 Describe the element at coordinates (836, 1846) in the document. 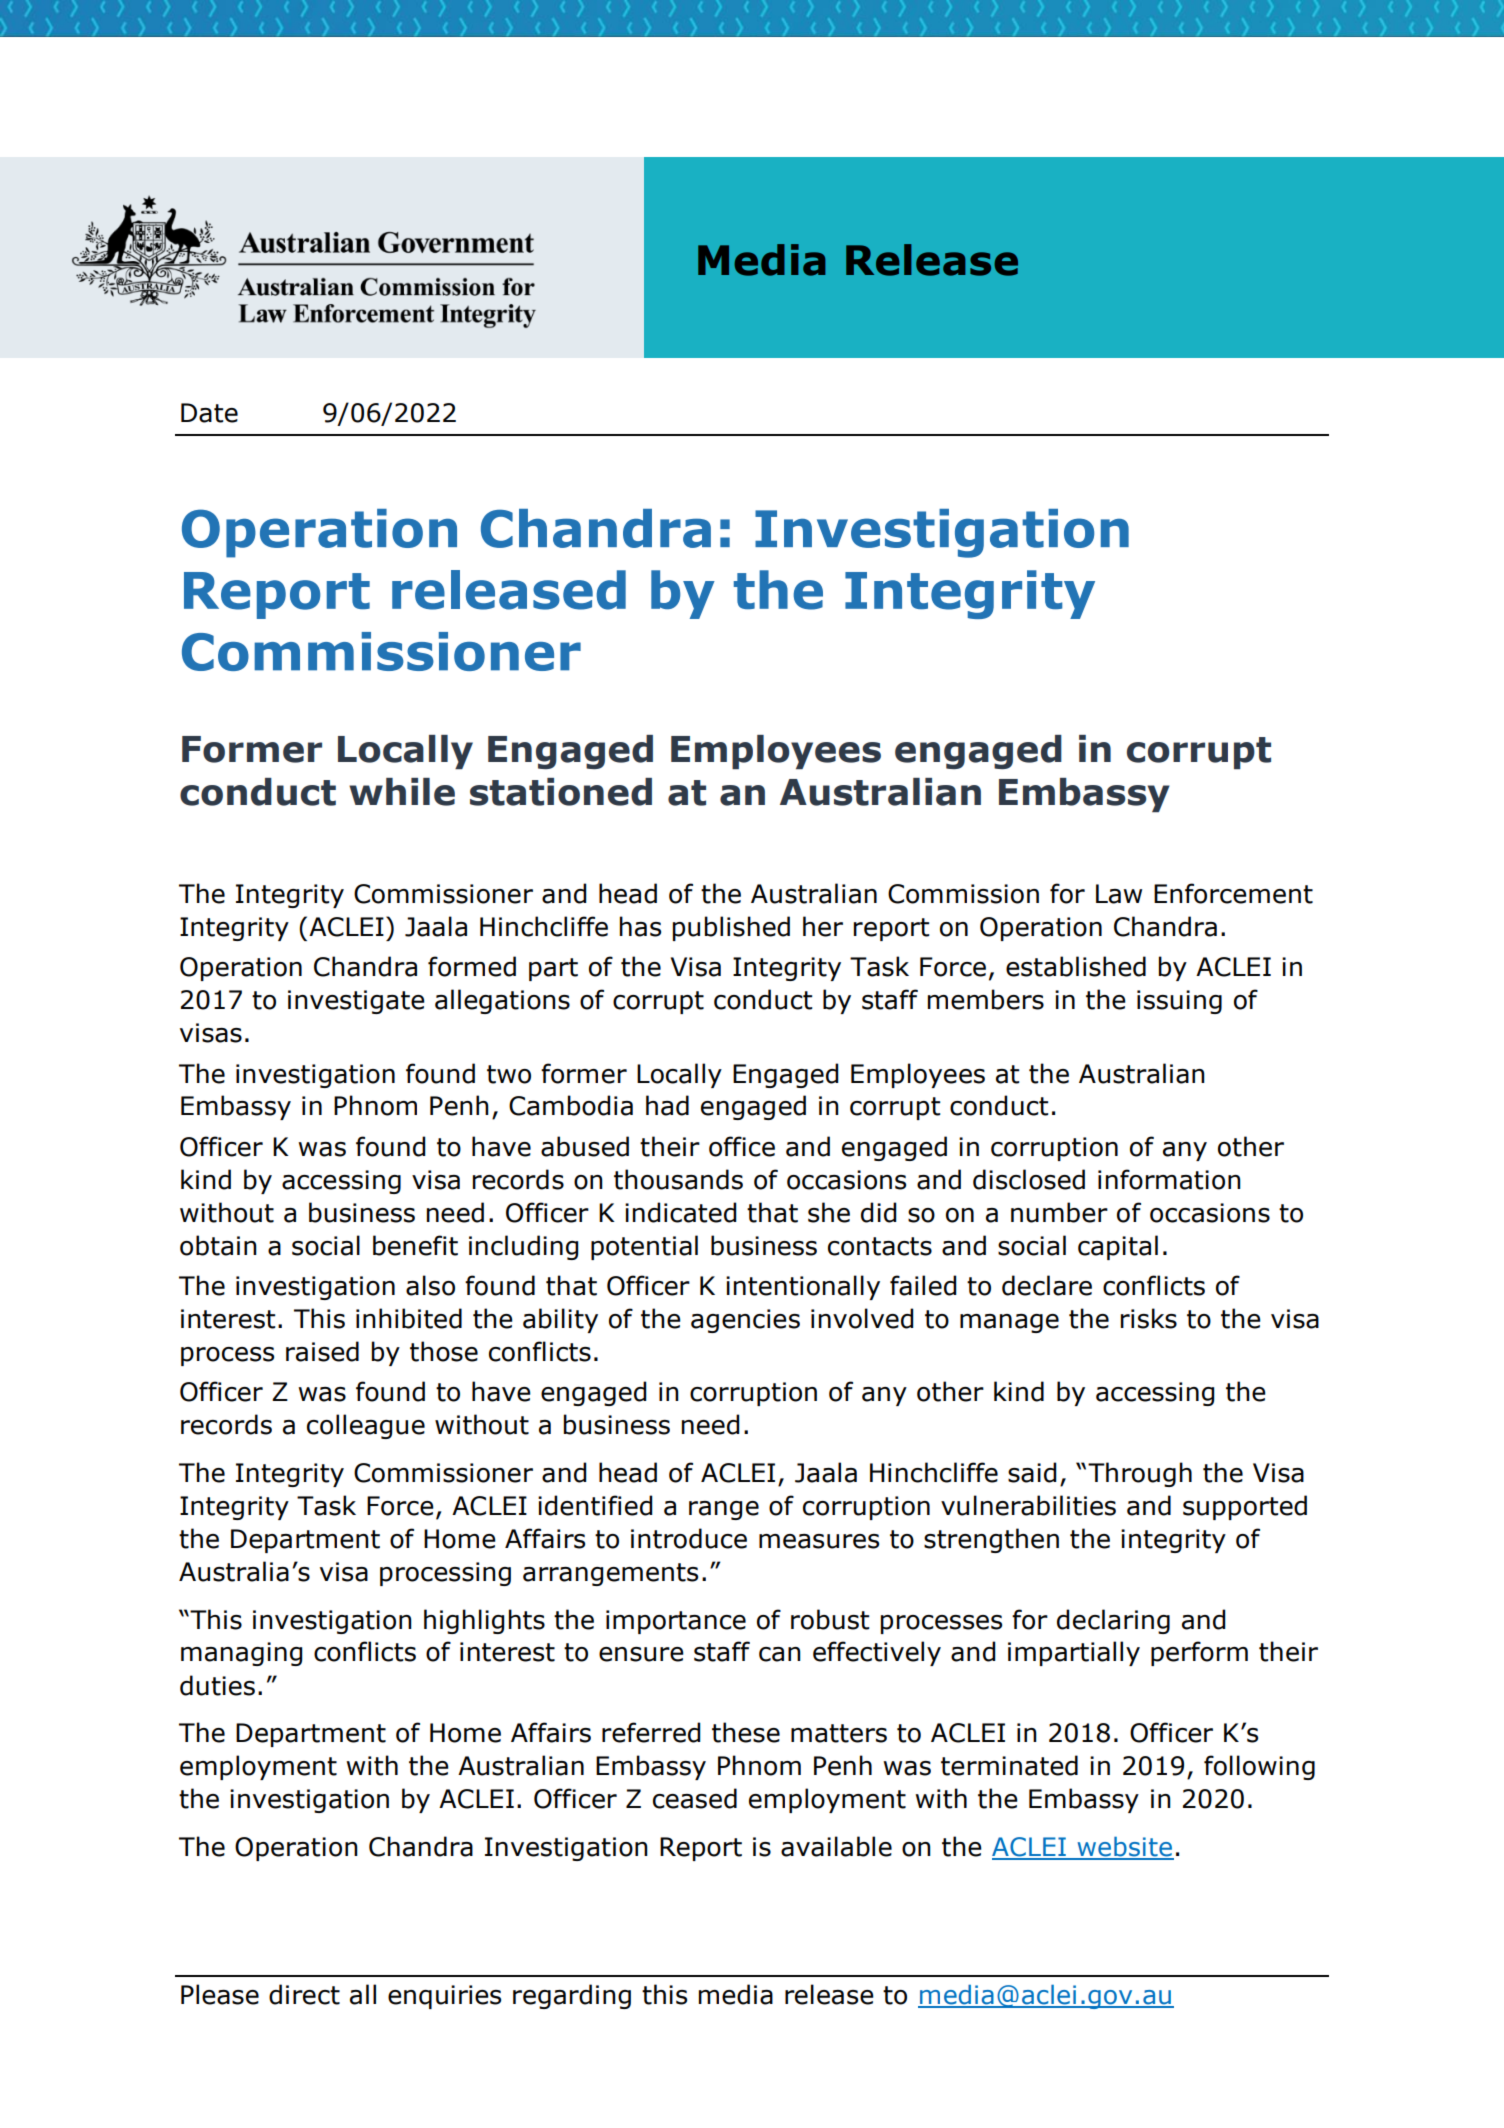

I see `available` at that location.
